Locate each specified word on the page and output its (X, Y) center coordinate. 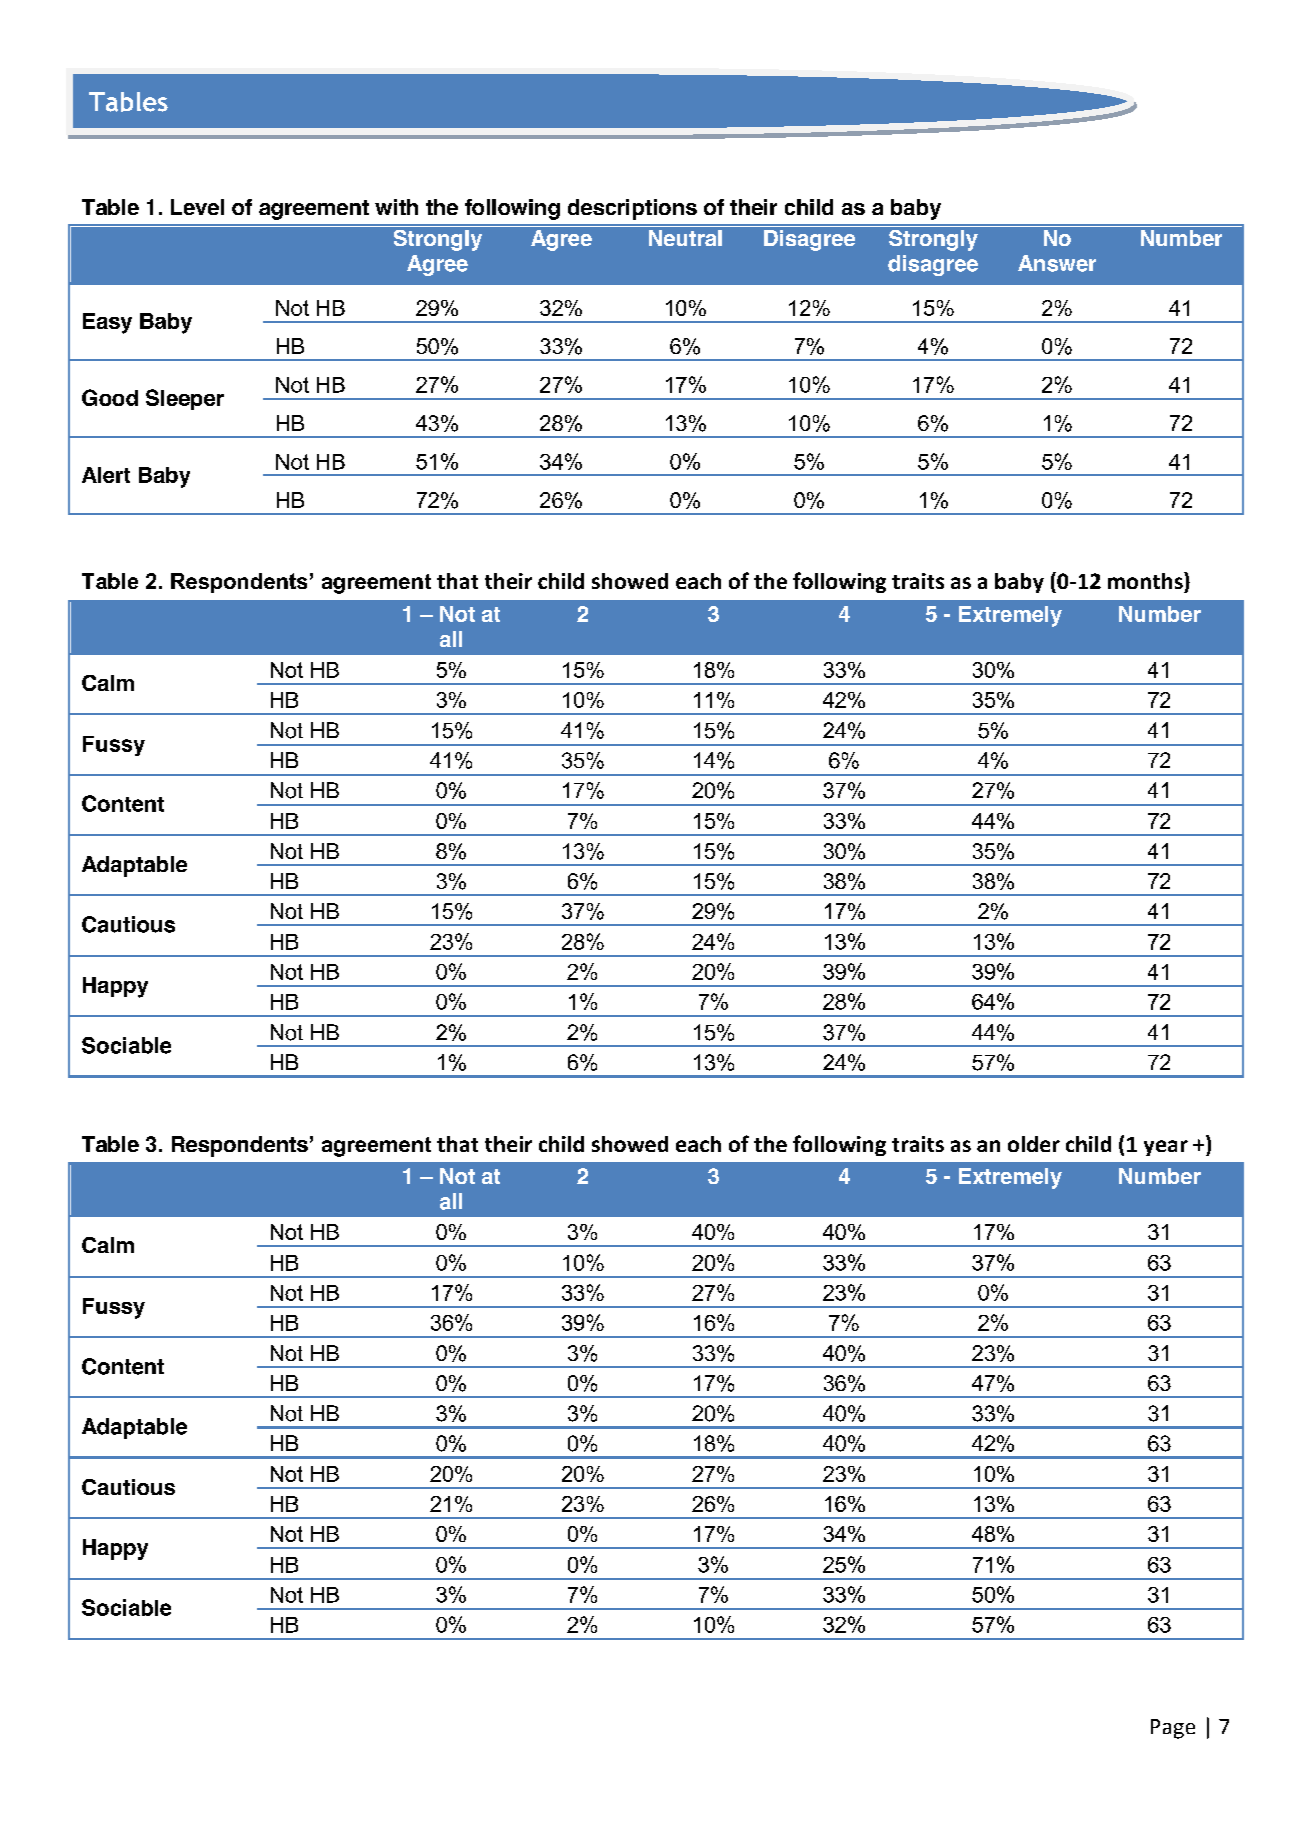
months (1146, 580)
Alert (106, 475)
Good (110, 397)
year (1166, 1148)
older (1034, 1144)
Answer (1057, 263)
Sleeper (185, 399)
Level (197, 207)
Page (1173, 1729)
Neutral (685, 238)
